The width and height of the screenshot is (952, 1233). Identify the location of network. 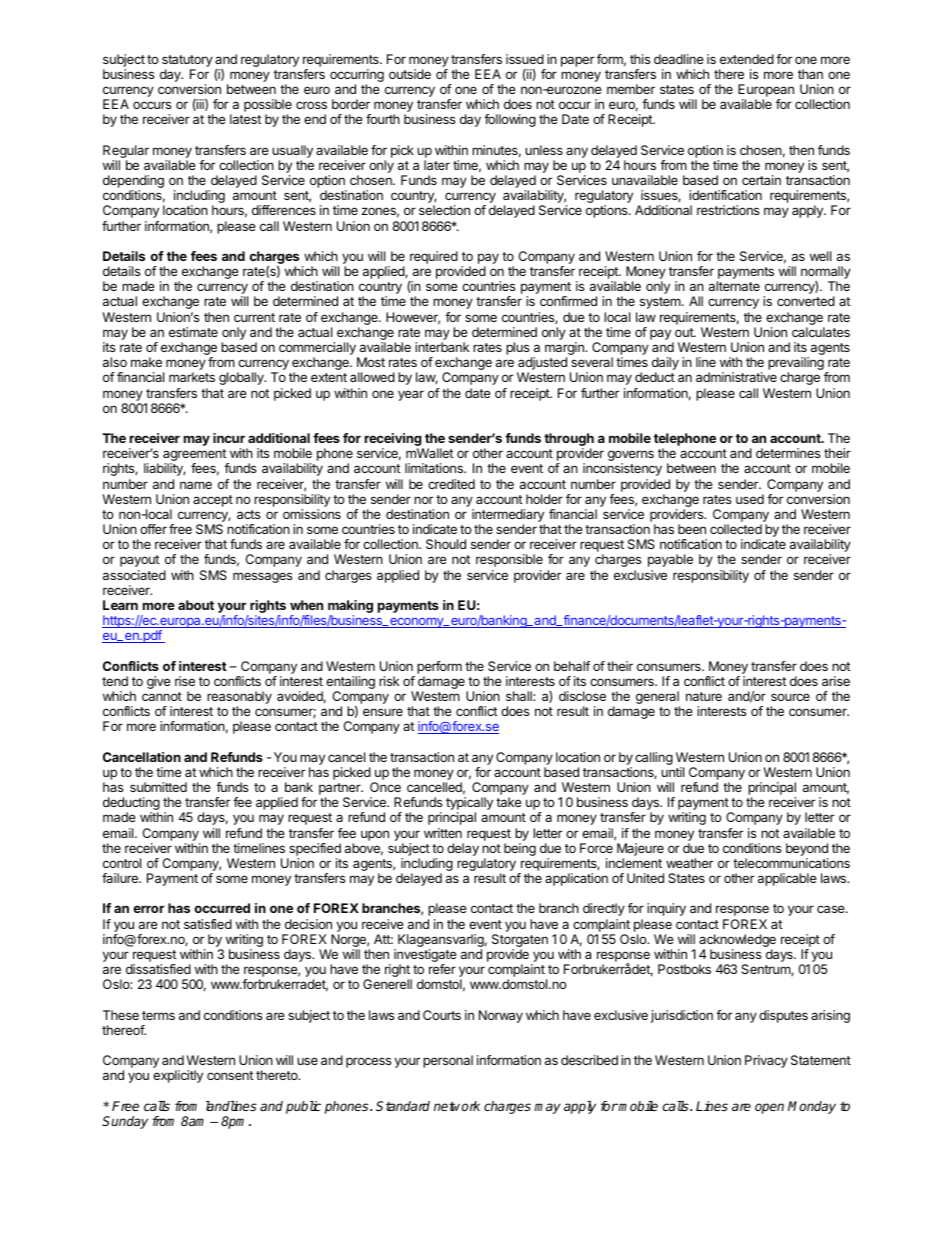
(457, 1106).
